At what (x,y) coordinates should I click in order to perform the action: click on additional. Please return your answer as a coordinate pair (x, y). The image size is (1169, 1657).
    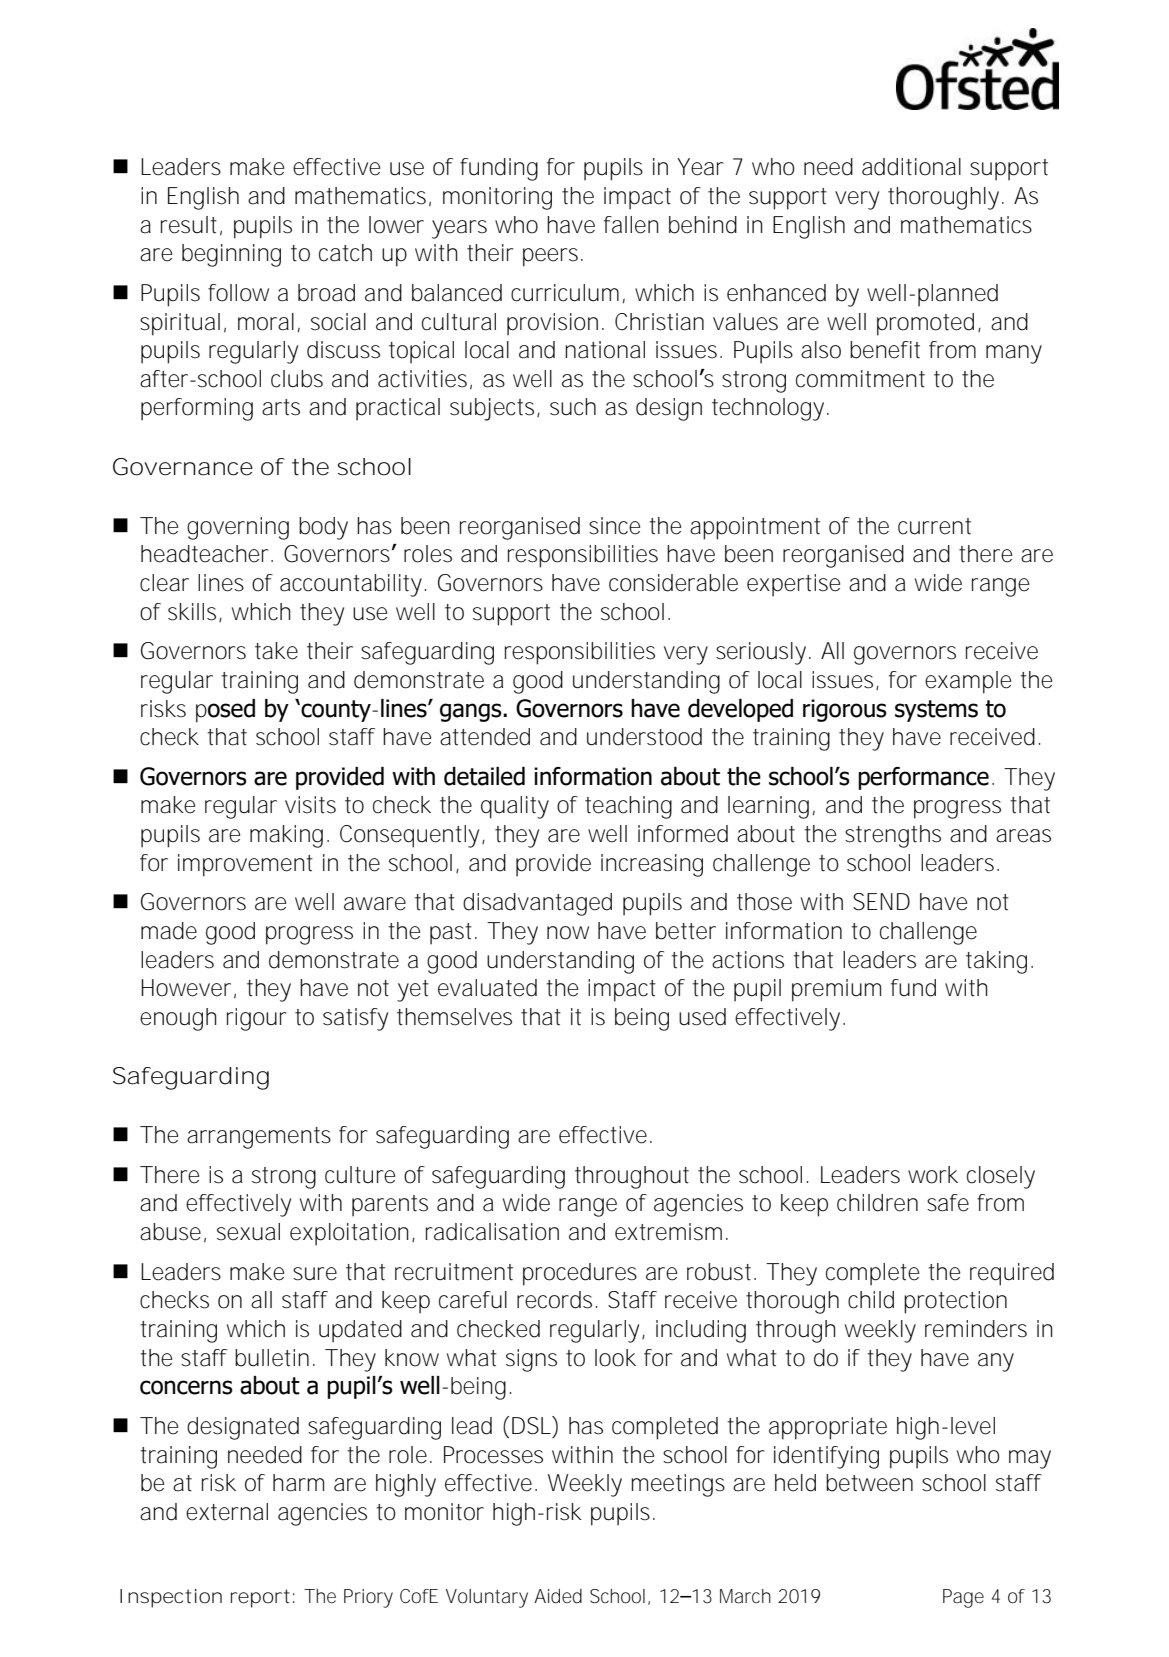
    Looking at the image, I should click on (911, 167).
